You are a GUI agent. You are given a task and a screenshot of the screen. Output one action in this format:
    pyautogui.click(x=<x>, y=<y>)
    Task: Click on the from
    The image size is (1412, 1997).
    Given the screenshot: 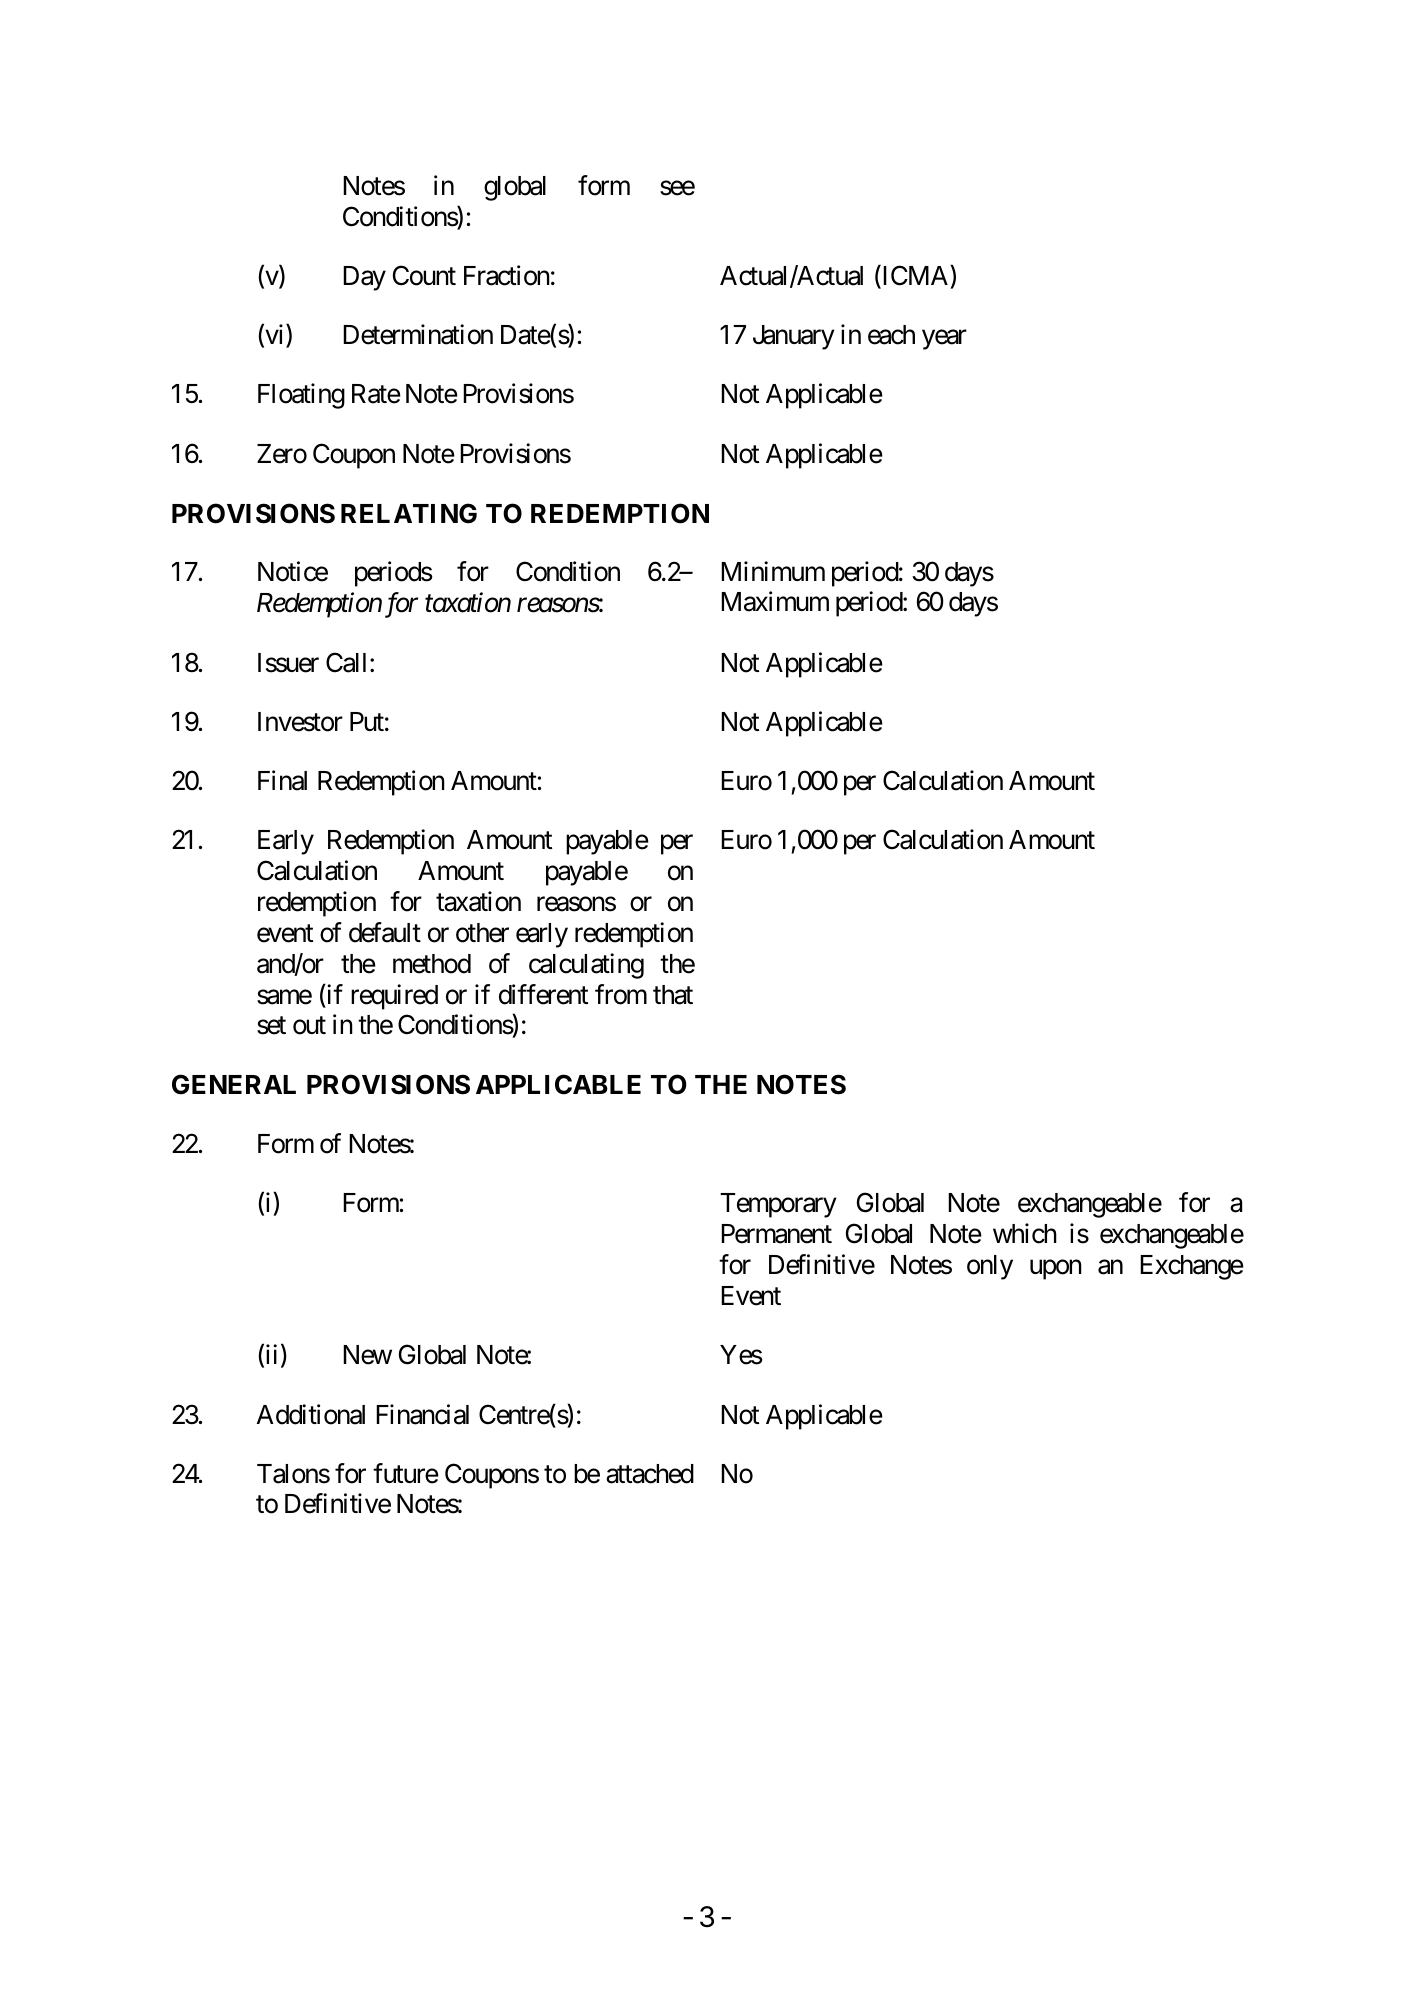 What is the action you would take?
    pyautogui.click(x=621, y=994)
